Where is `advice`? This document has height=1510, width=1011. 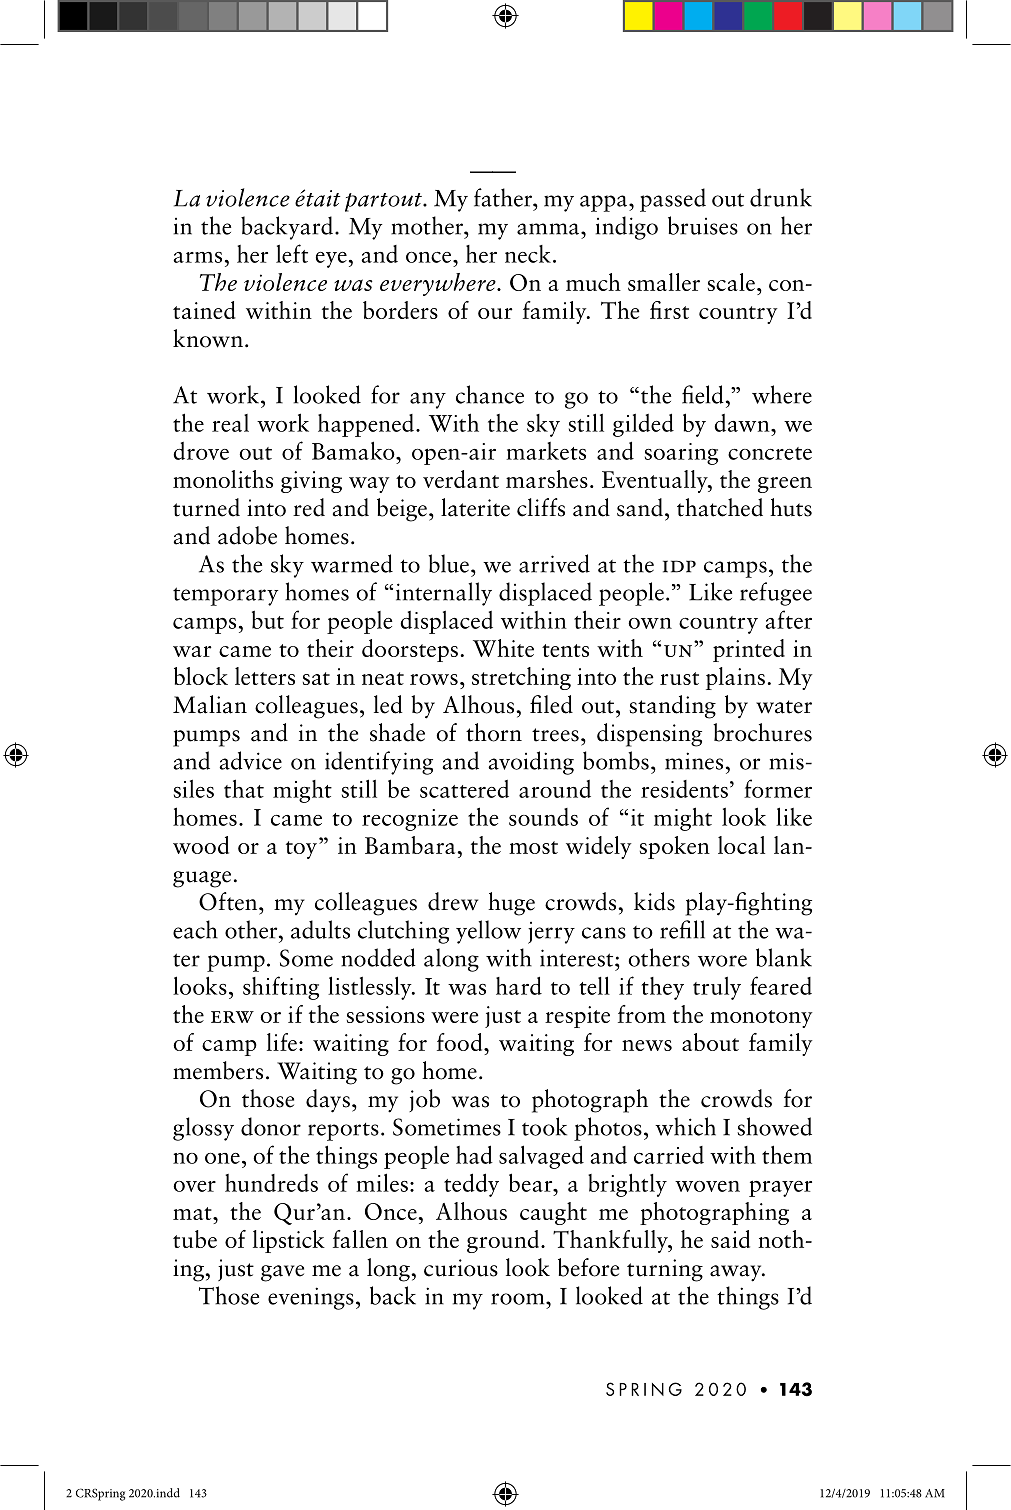
advice is located at coordinates (250, 760).
